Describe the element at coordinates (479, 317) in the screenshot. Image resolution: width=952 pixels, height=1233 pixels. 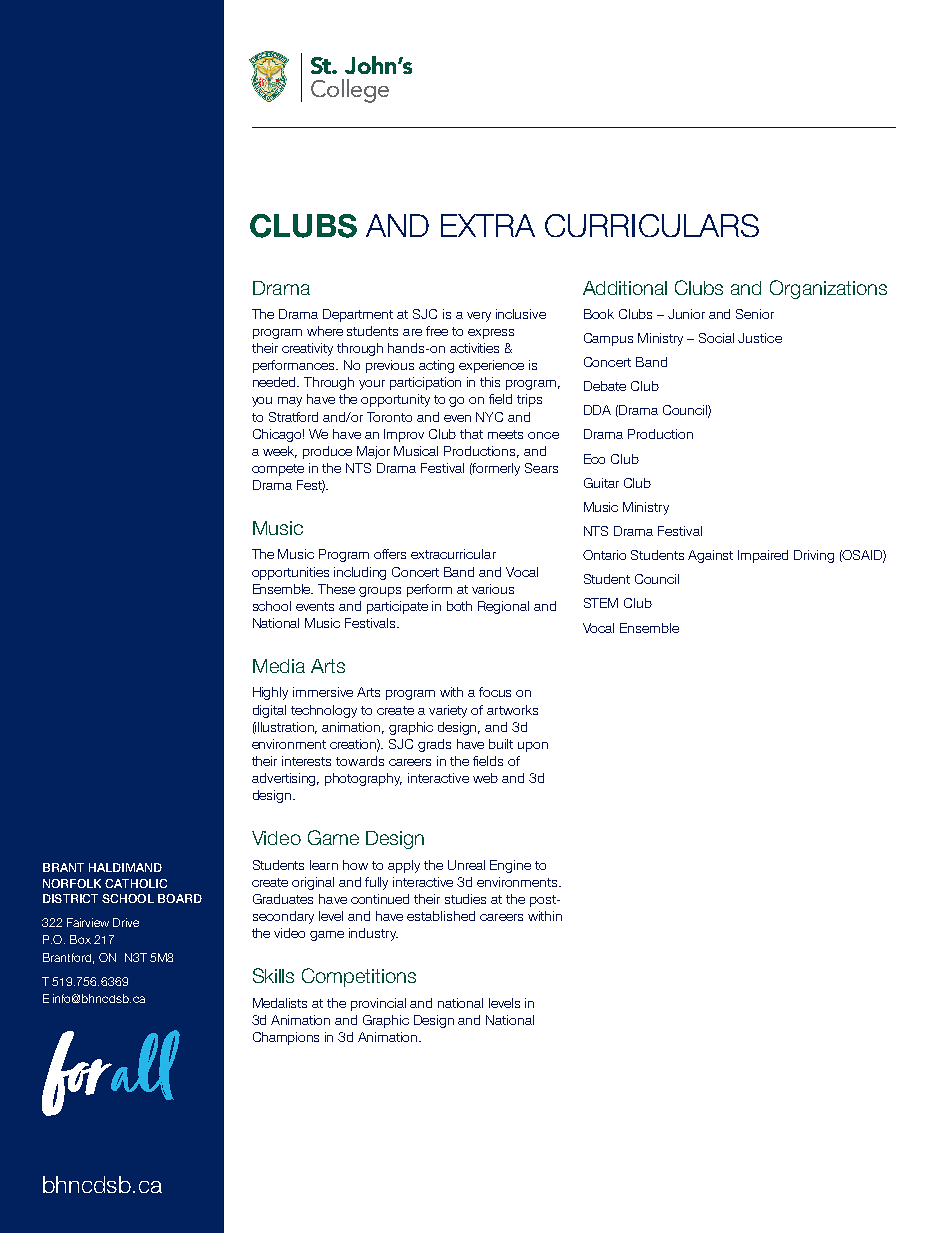
I see `very` at that location.
